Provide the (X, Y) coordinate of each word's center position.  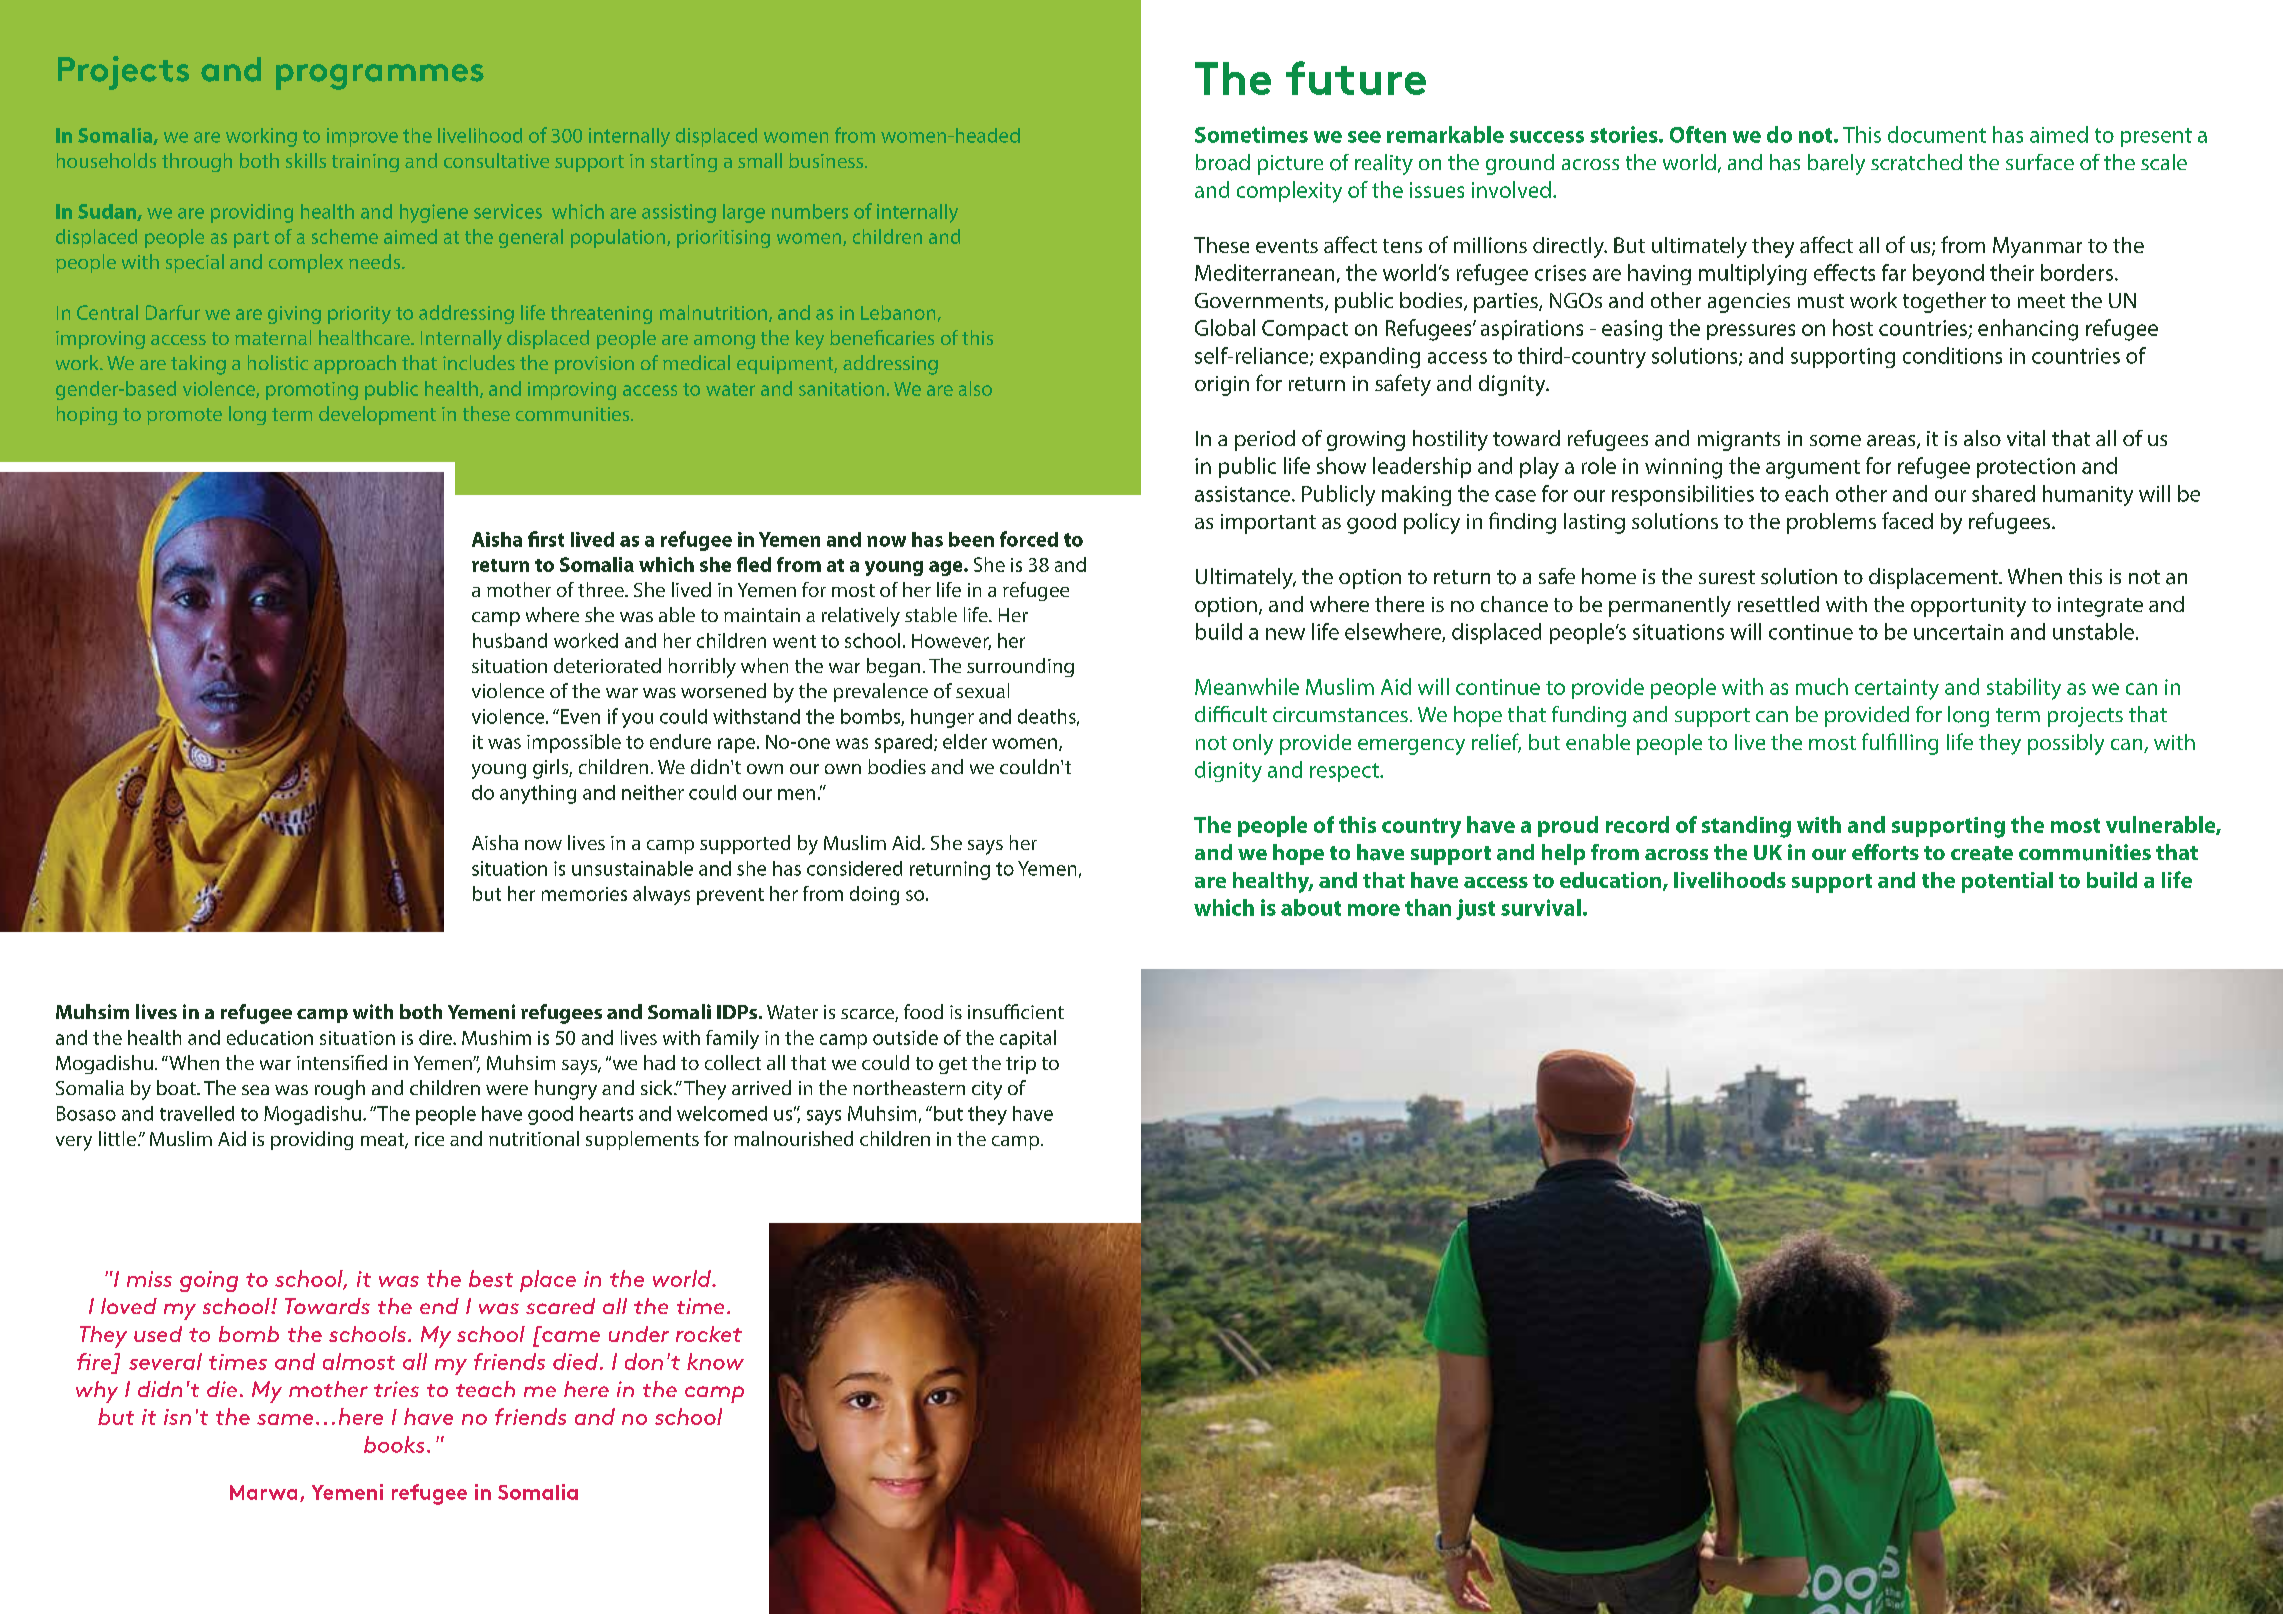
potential (2007, 882)
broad (1223, 162)
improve (362, 137)
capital (1028, 1039)
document (1937, 134)
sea (255, 1090)
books (394, 1444)
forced (1029, 539)
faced (1907, 520)
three (602, 589)
